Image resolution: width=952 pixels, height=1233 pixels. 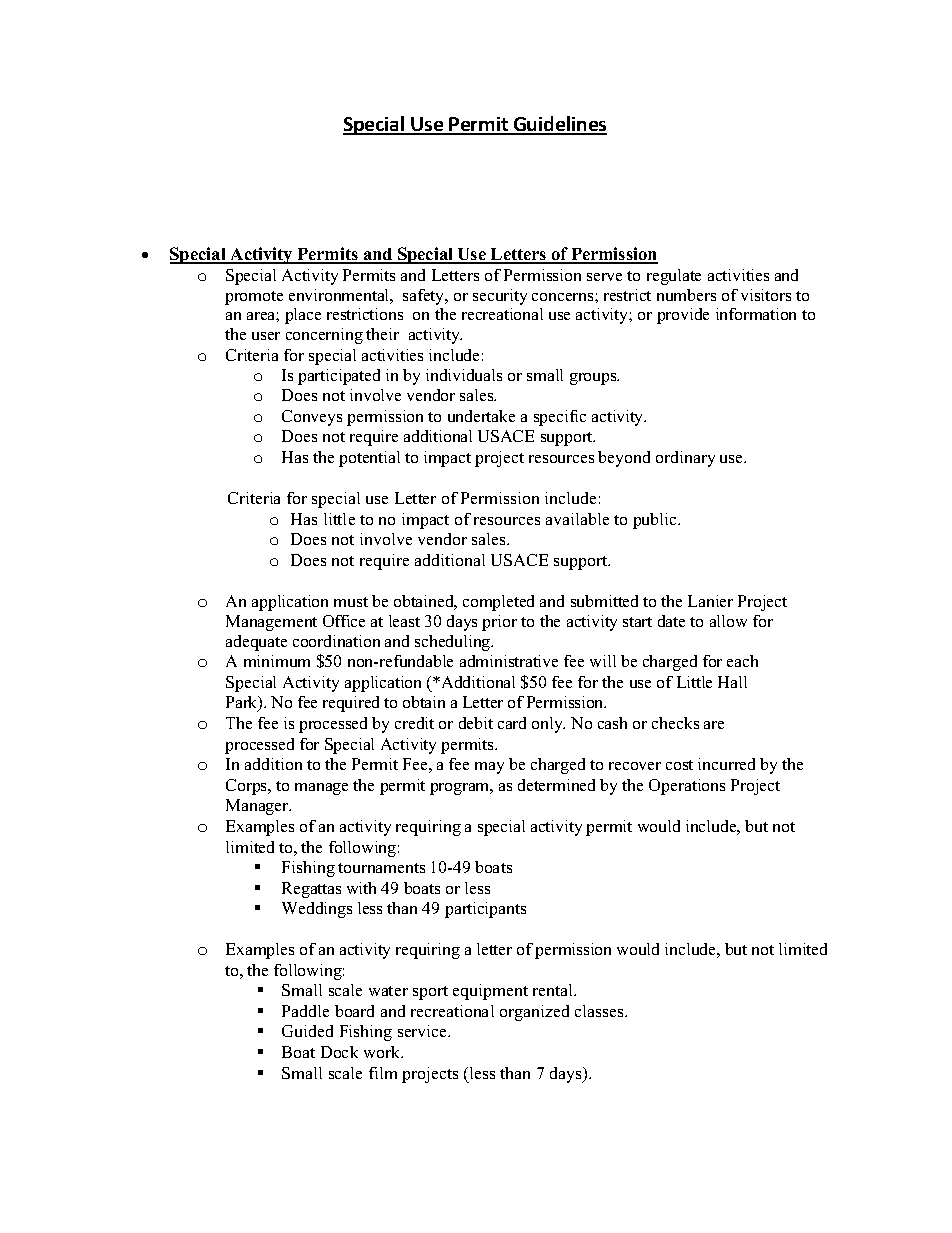 I want to click on may, so click(x=489, y=768).
